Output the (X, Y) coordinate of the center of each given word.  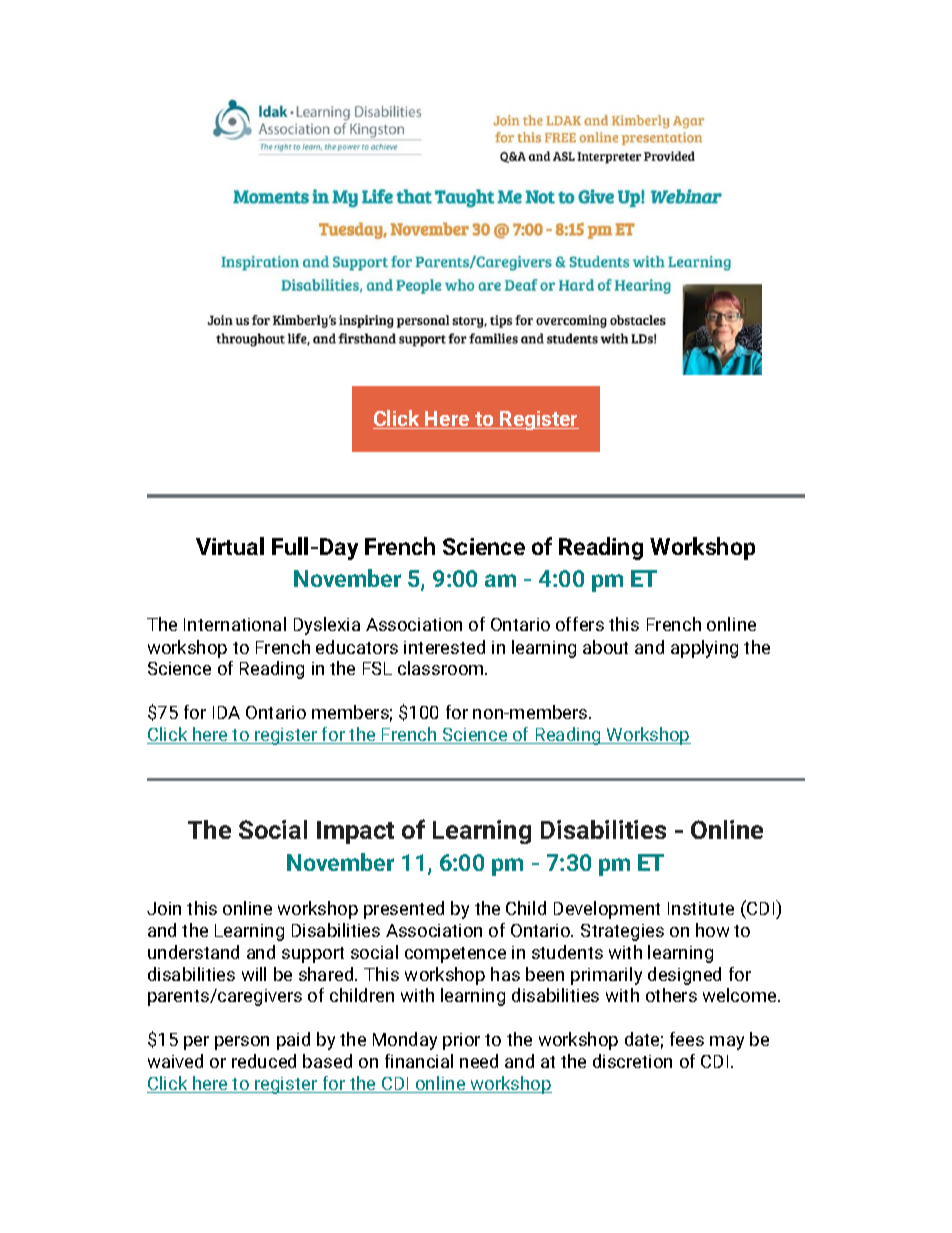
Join (164, 908)
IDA (226, 712)
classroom (442, 668)
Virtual (230, 546)
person (242, 1043)
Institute (701, 908)
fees (687, 1039)
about (605, 647)
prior (461, 1041)
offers (580, 624)
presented (404, 910)
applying (704, 649)
